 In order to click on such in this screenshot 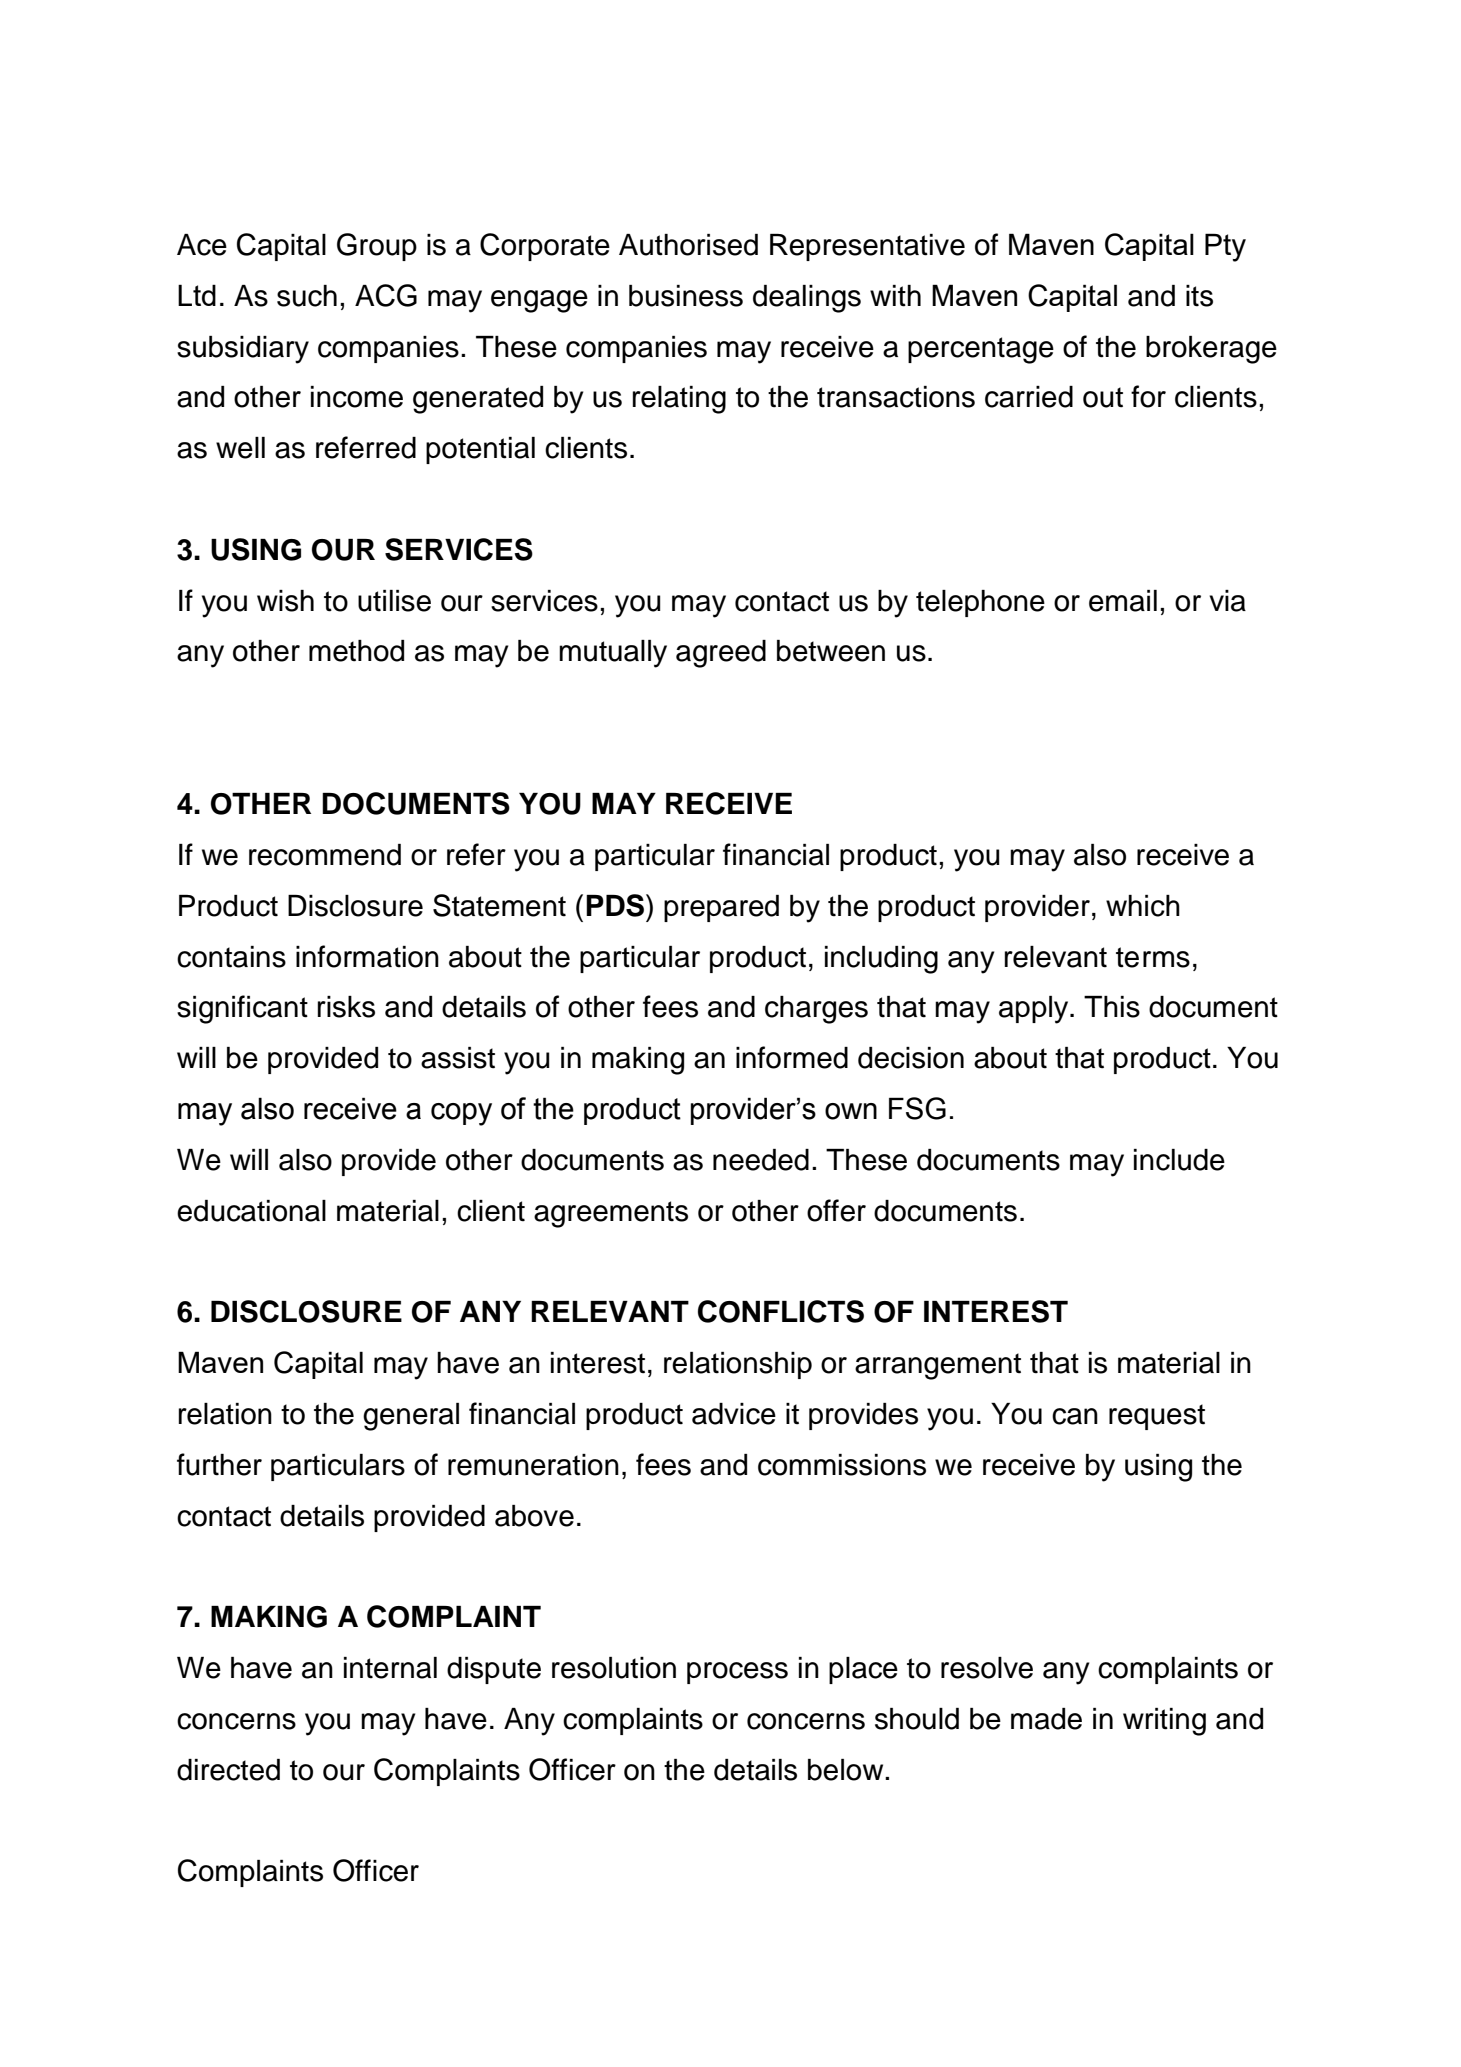, I will do `click(307, 296)`.
